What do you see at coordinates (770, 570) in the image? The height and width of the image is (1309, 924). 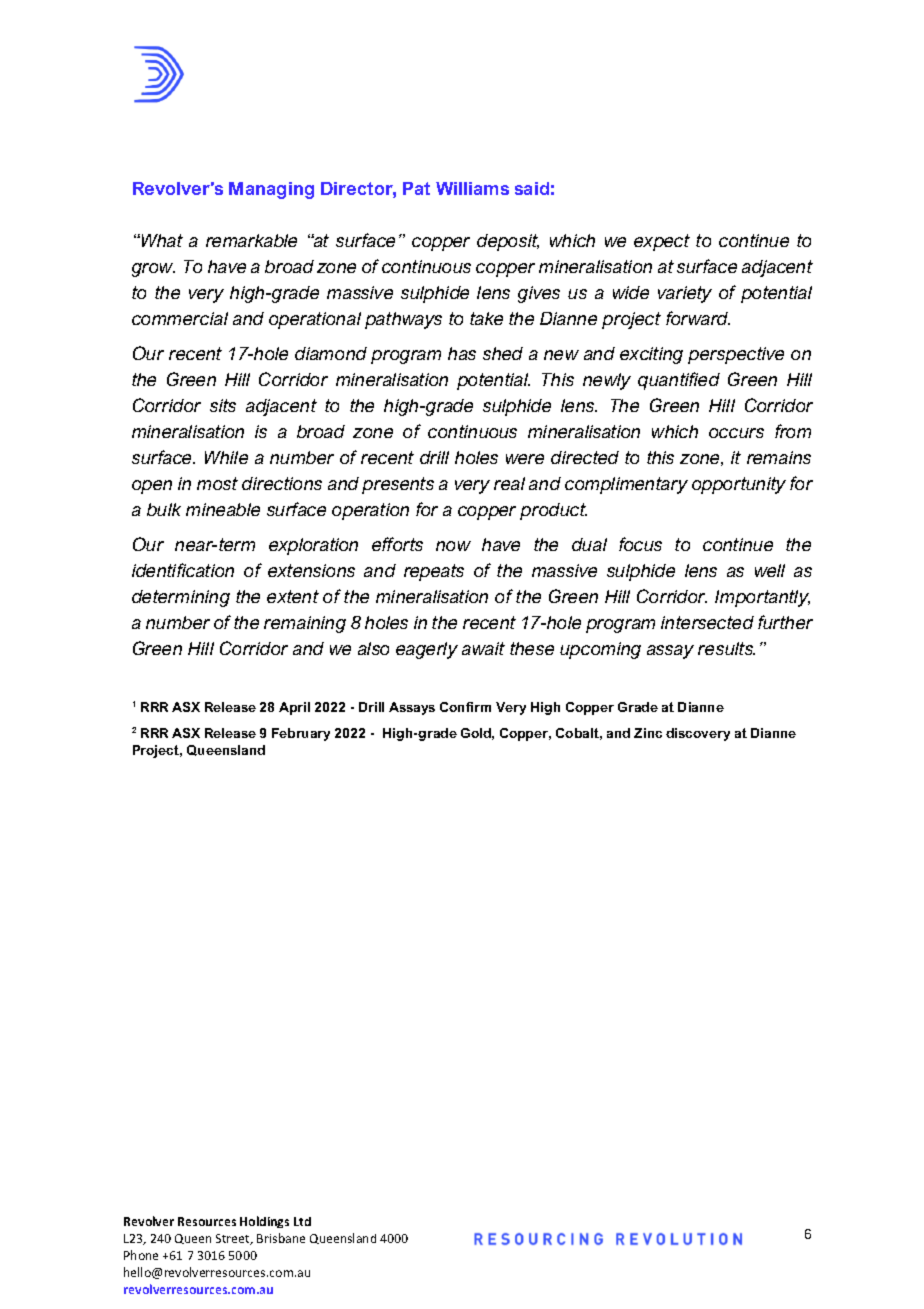 I see `well` at bounding box center [770, 570].
